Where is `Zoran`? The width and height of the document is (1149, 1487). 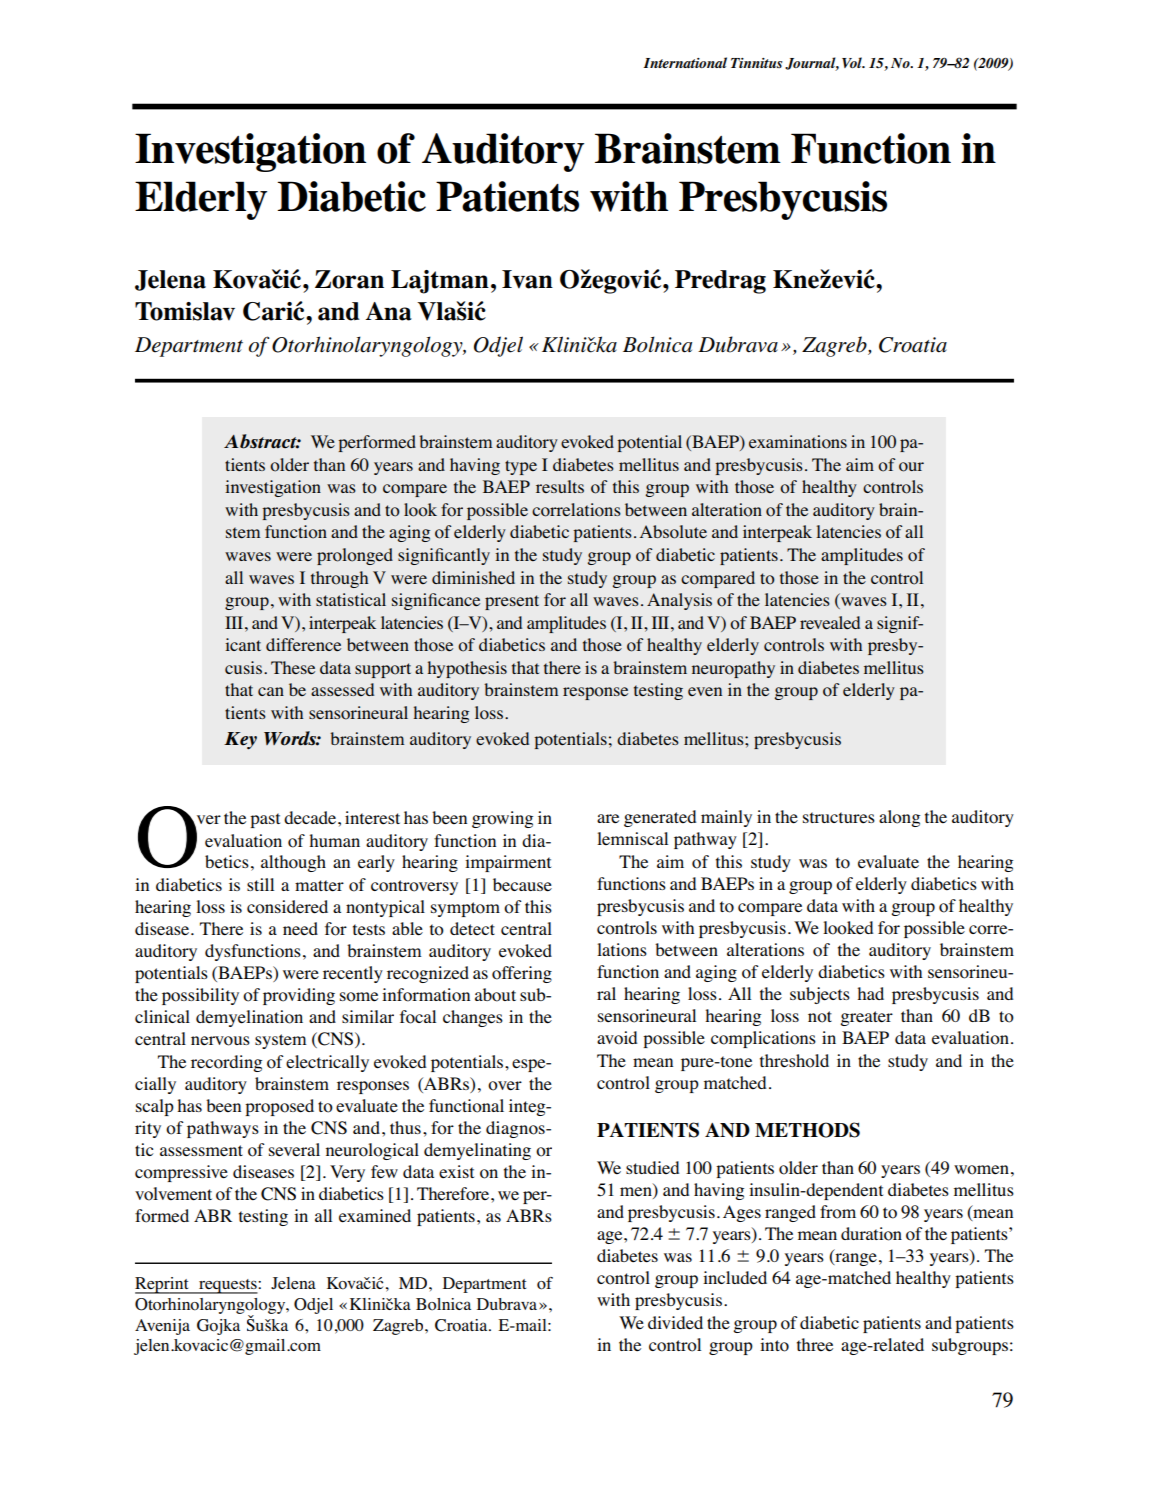 Zoran is located at coordinates (349, 279).
